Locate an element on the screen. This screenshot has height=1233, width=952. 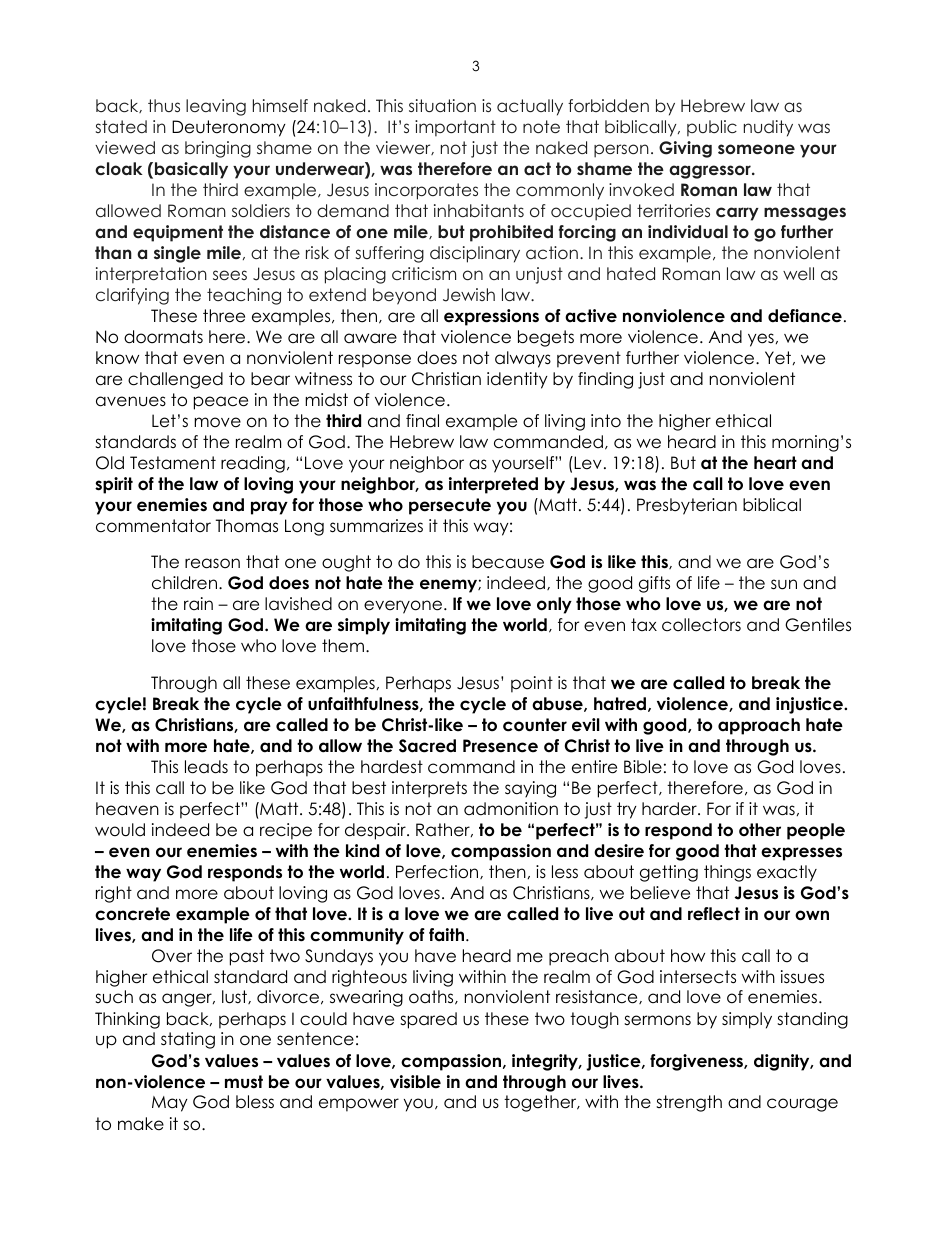
May is located at coordinates (170, 1104).
